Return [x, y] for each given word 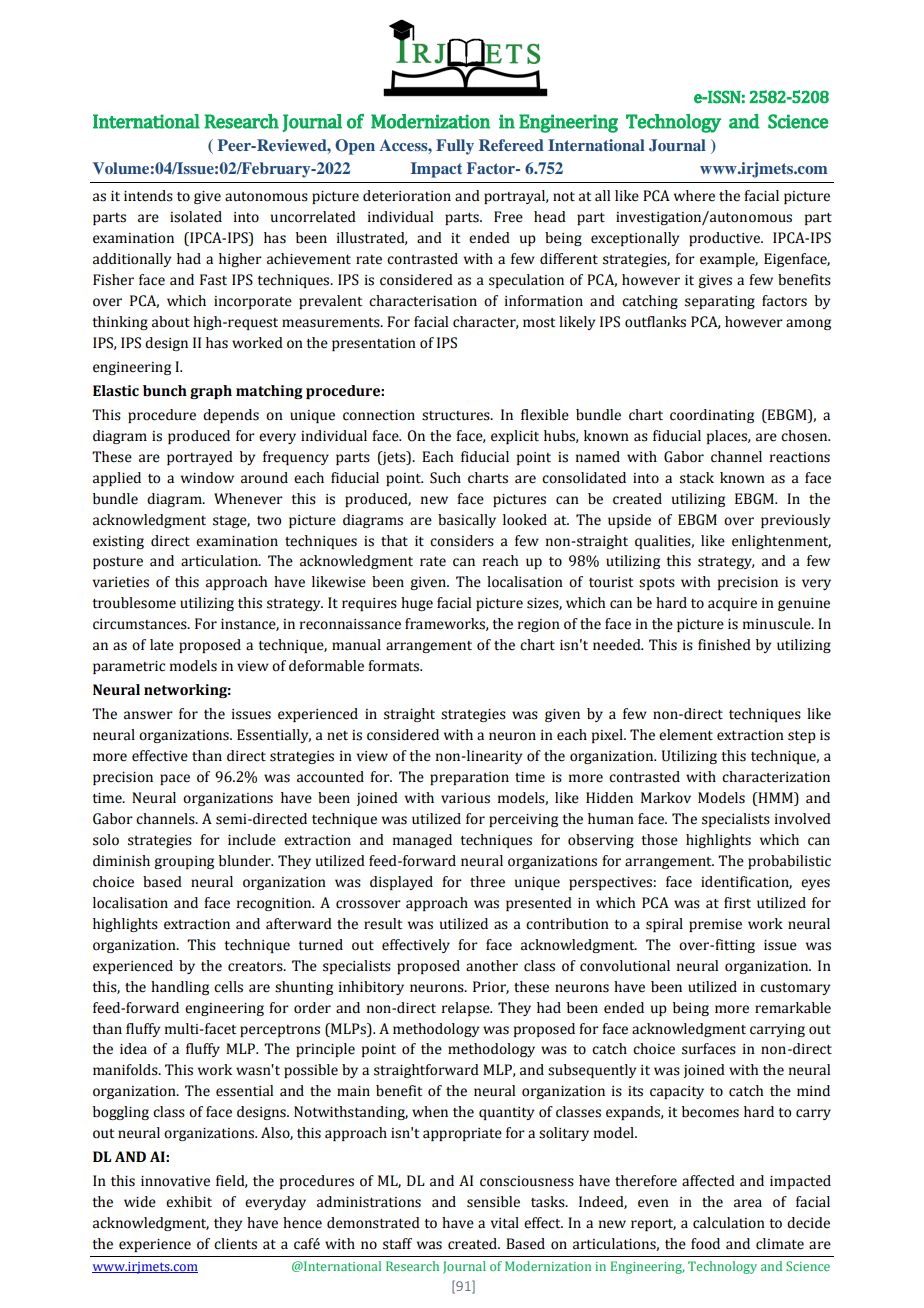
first [737, 903]
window [207, 478]
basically [467, 521]
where [694, 196]
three [487, 882]
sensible [493, 1202]
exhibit [189, 1202]
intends [148, 196]
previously [795, 521]
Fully [455, 147]
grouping [184, 862]
